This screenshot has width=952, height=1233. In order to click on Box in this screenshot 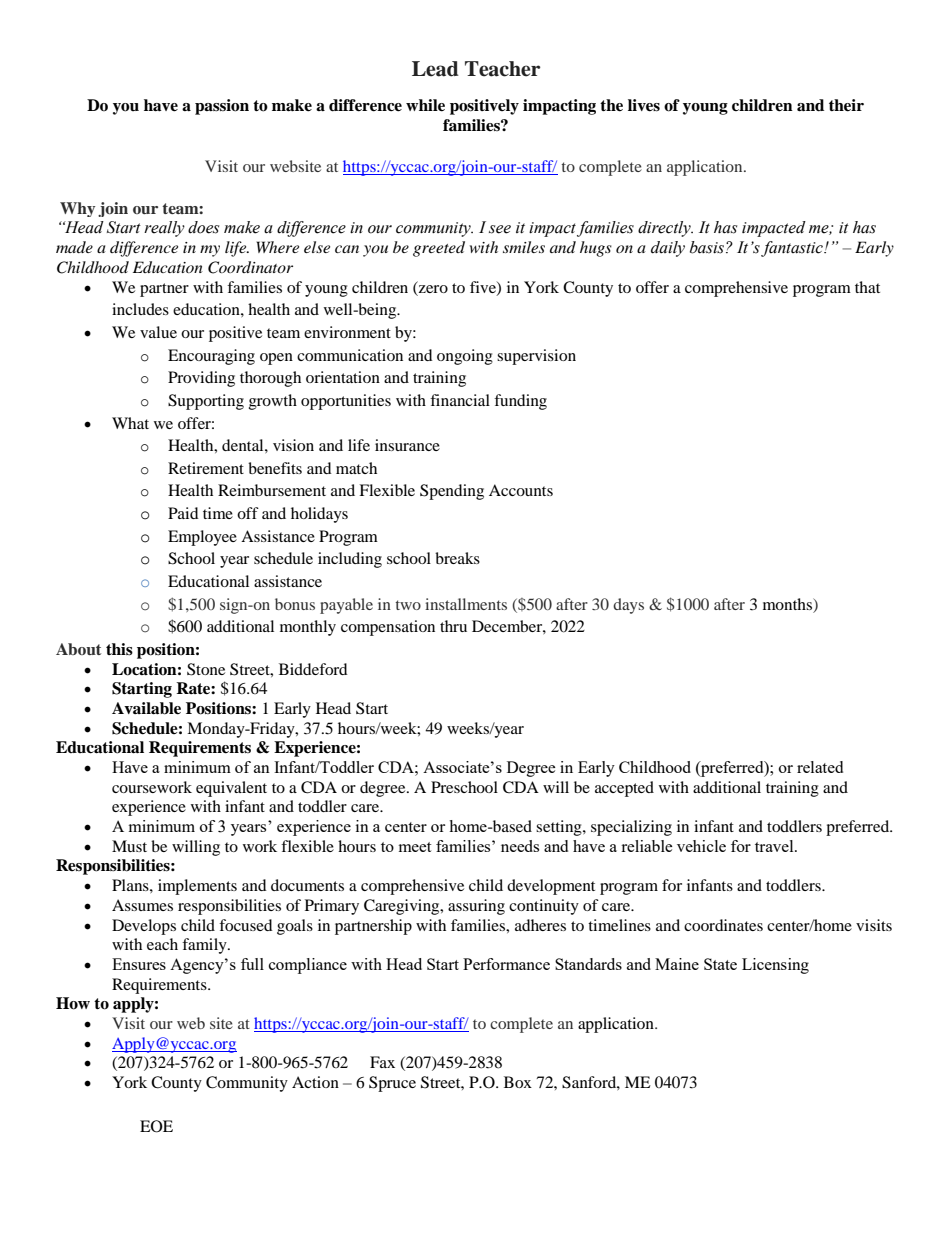, I will do `click(518, 1082)`.
